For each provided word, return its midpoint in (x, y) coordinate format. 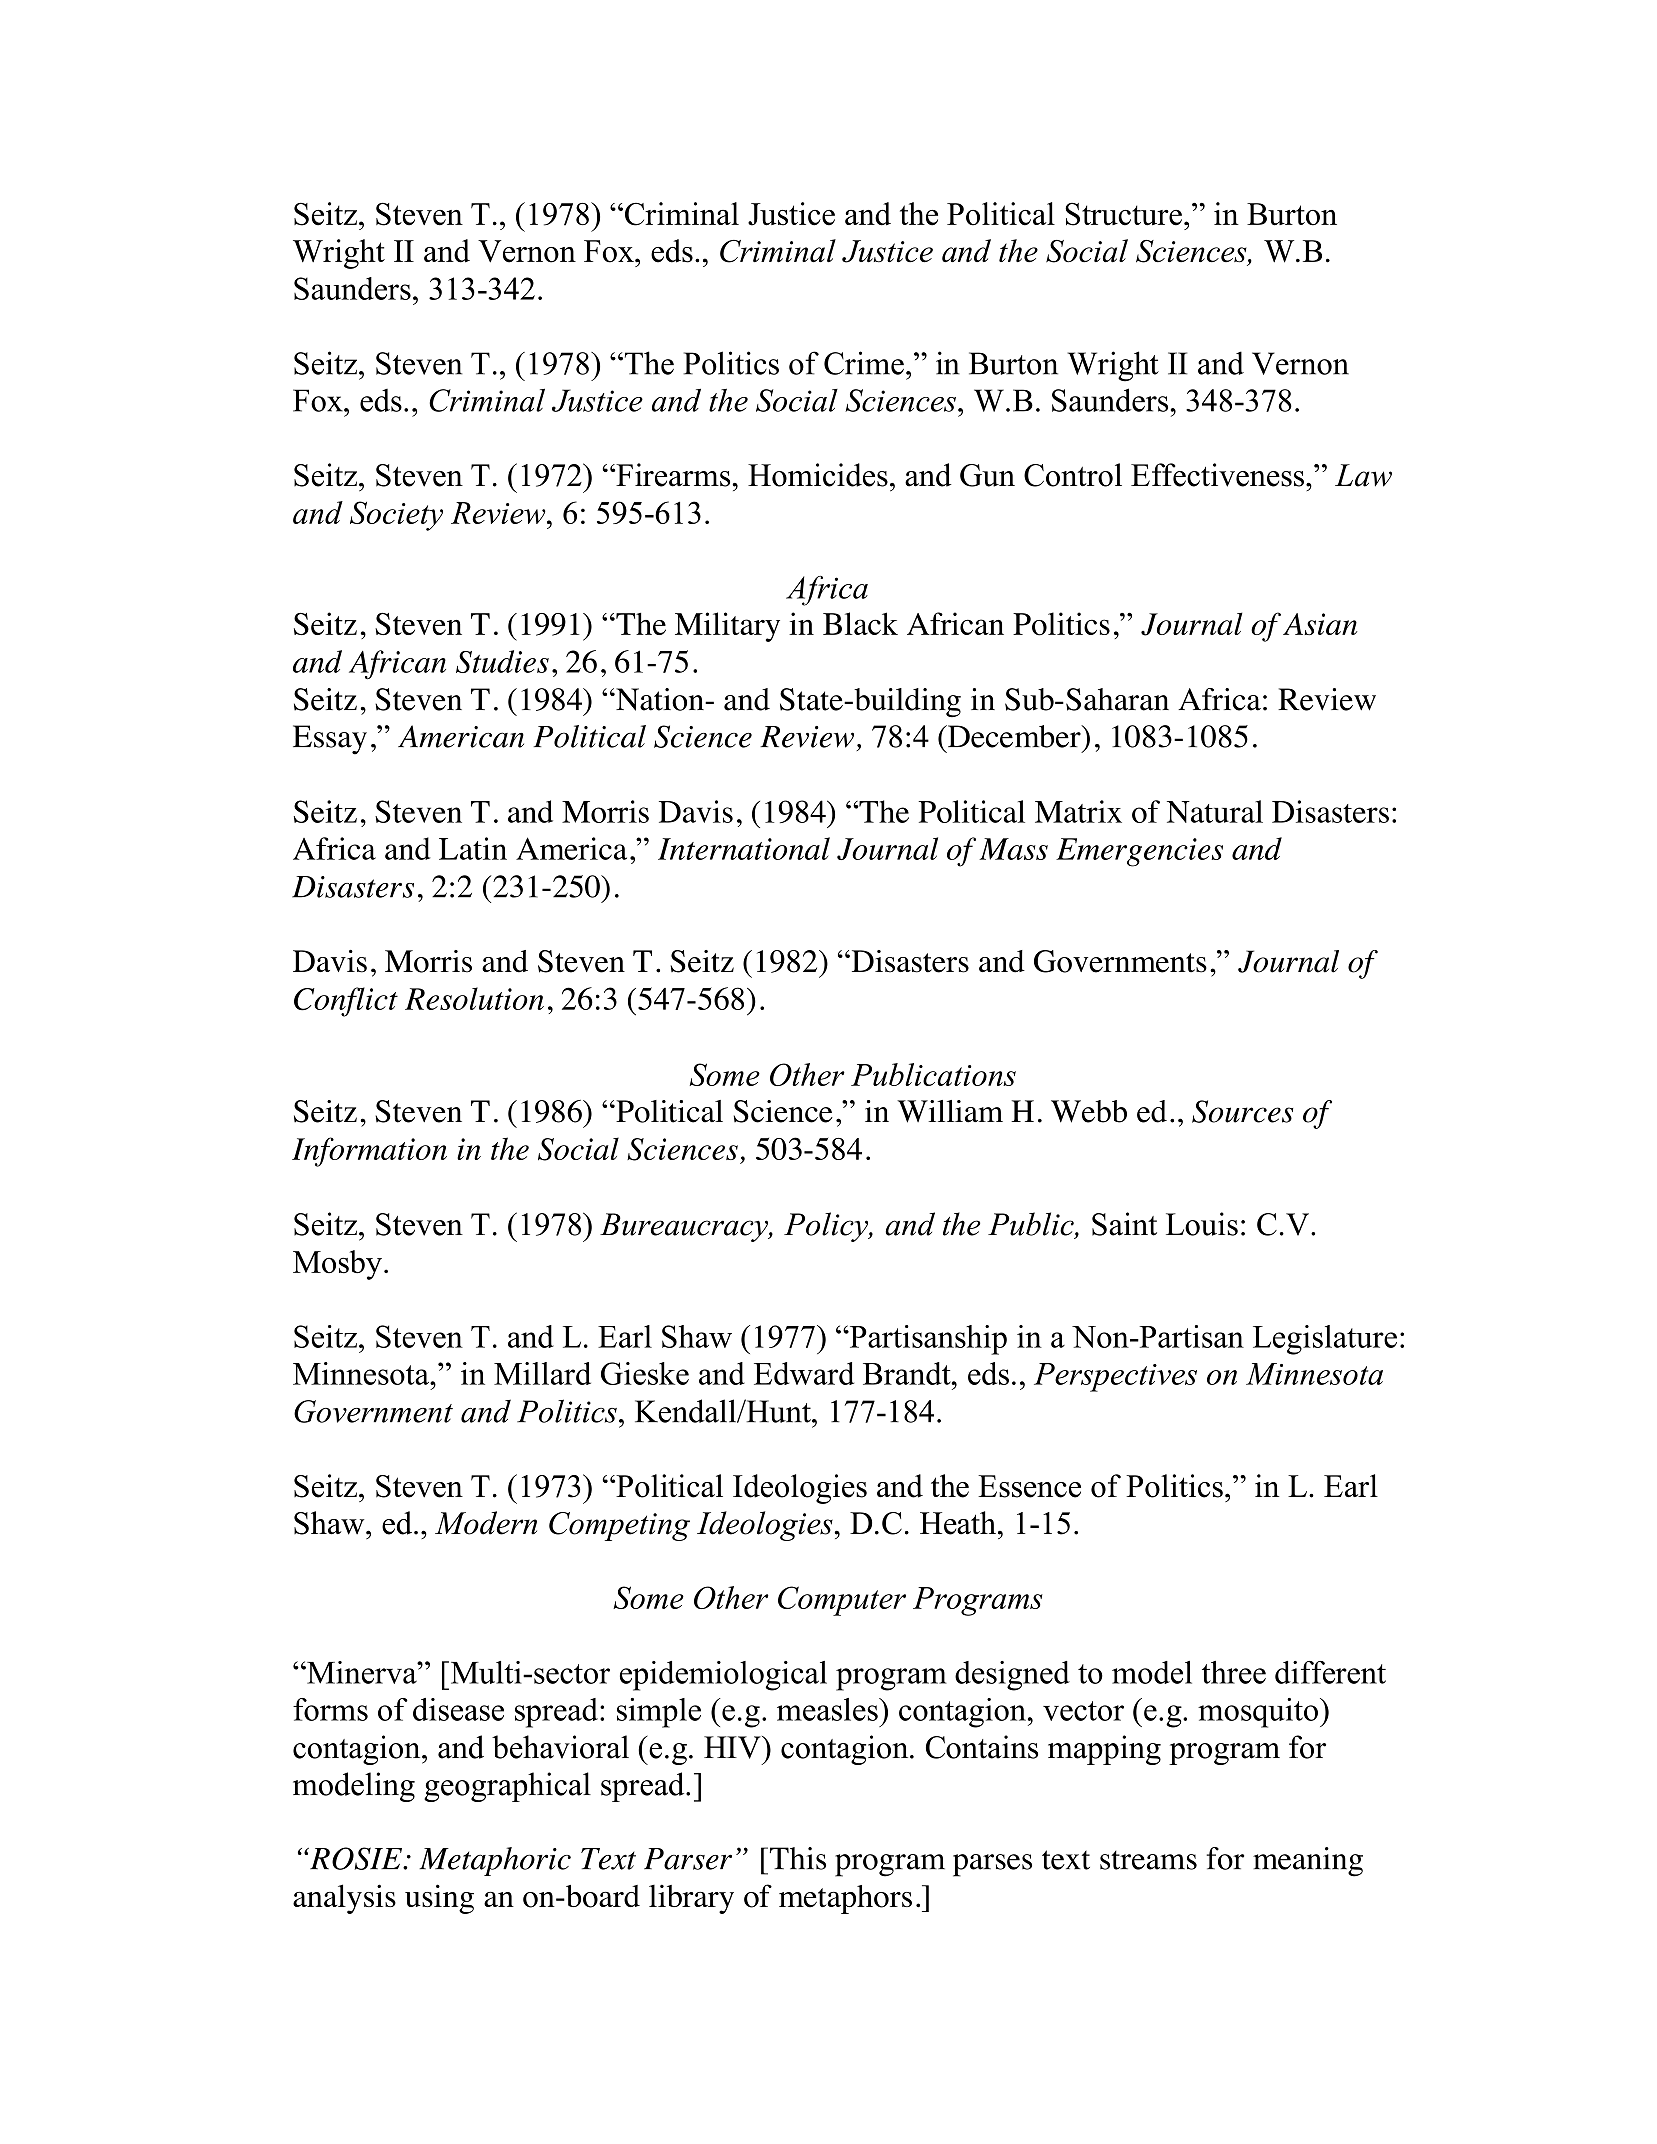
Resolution (474, 998)
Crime (864, 363)
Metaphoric (495, 1861)
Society (396, 516)
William (950, 1111)
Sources (1242, 1111)
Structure (1123, 214)
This (796, 1858)
